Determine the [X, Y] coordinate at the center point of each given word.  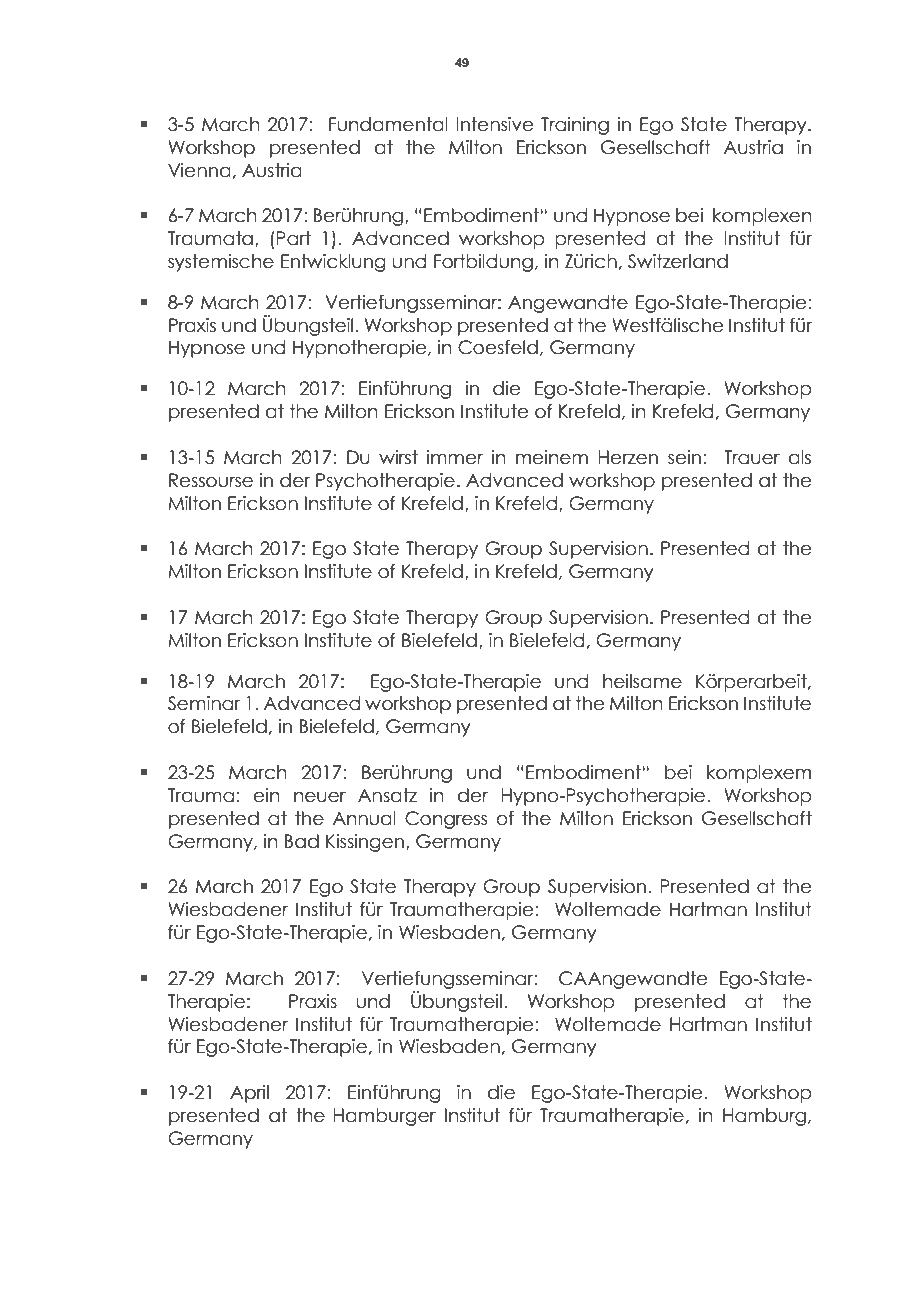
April [249, 1094]
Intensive [495, 124]
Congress [446, 820]
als [800, 457]
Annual [364, 818]
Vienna [199, 170]
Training [575, 126]
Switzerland [678, 261]
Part [294, 238]
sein [684, 457]
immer [455, 457]
